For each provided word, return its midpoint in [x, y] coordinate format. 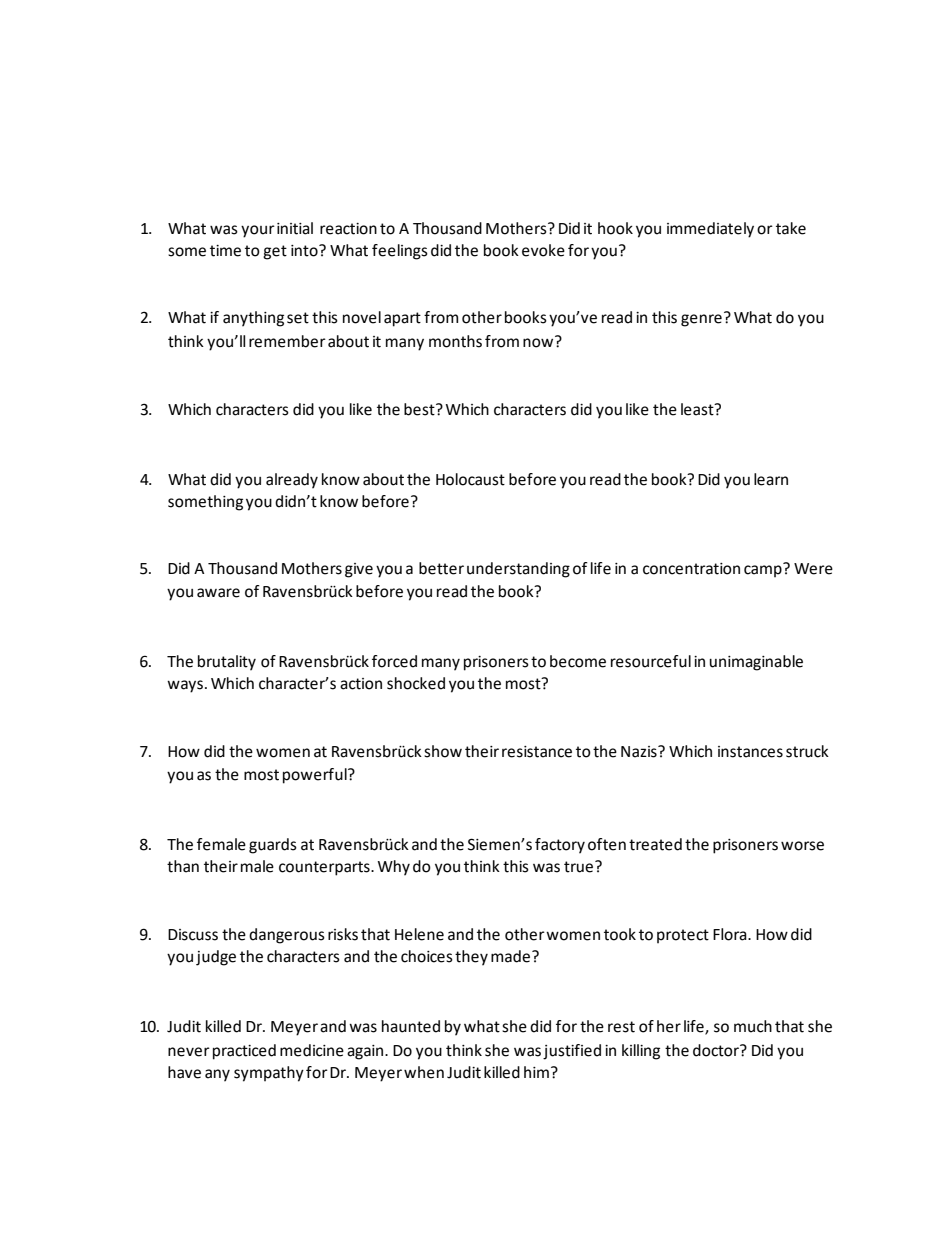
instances [750, 752]
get [275, 252]
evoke [543, 250]
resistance [537, 752]
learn [771, 479]
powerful [316, 776]
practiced [244, 1052]
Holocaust [470, 479]
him [536, 1072]
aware [218, 593]
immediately [710, 230]
